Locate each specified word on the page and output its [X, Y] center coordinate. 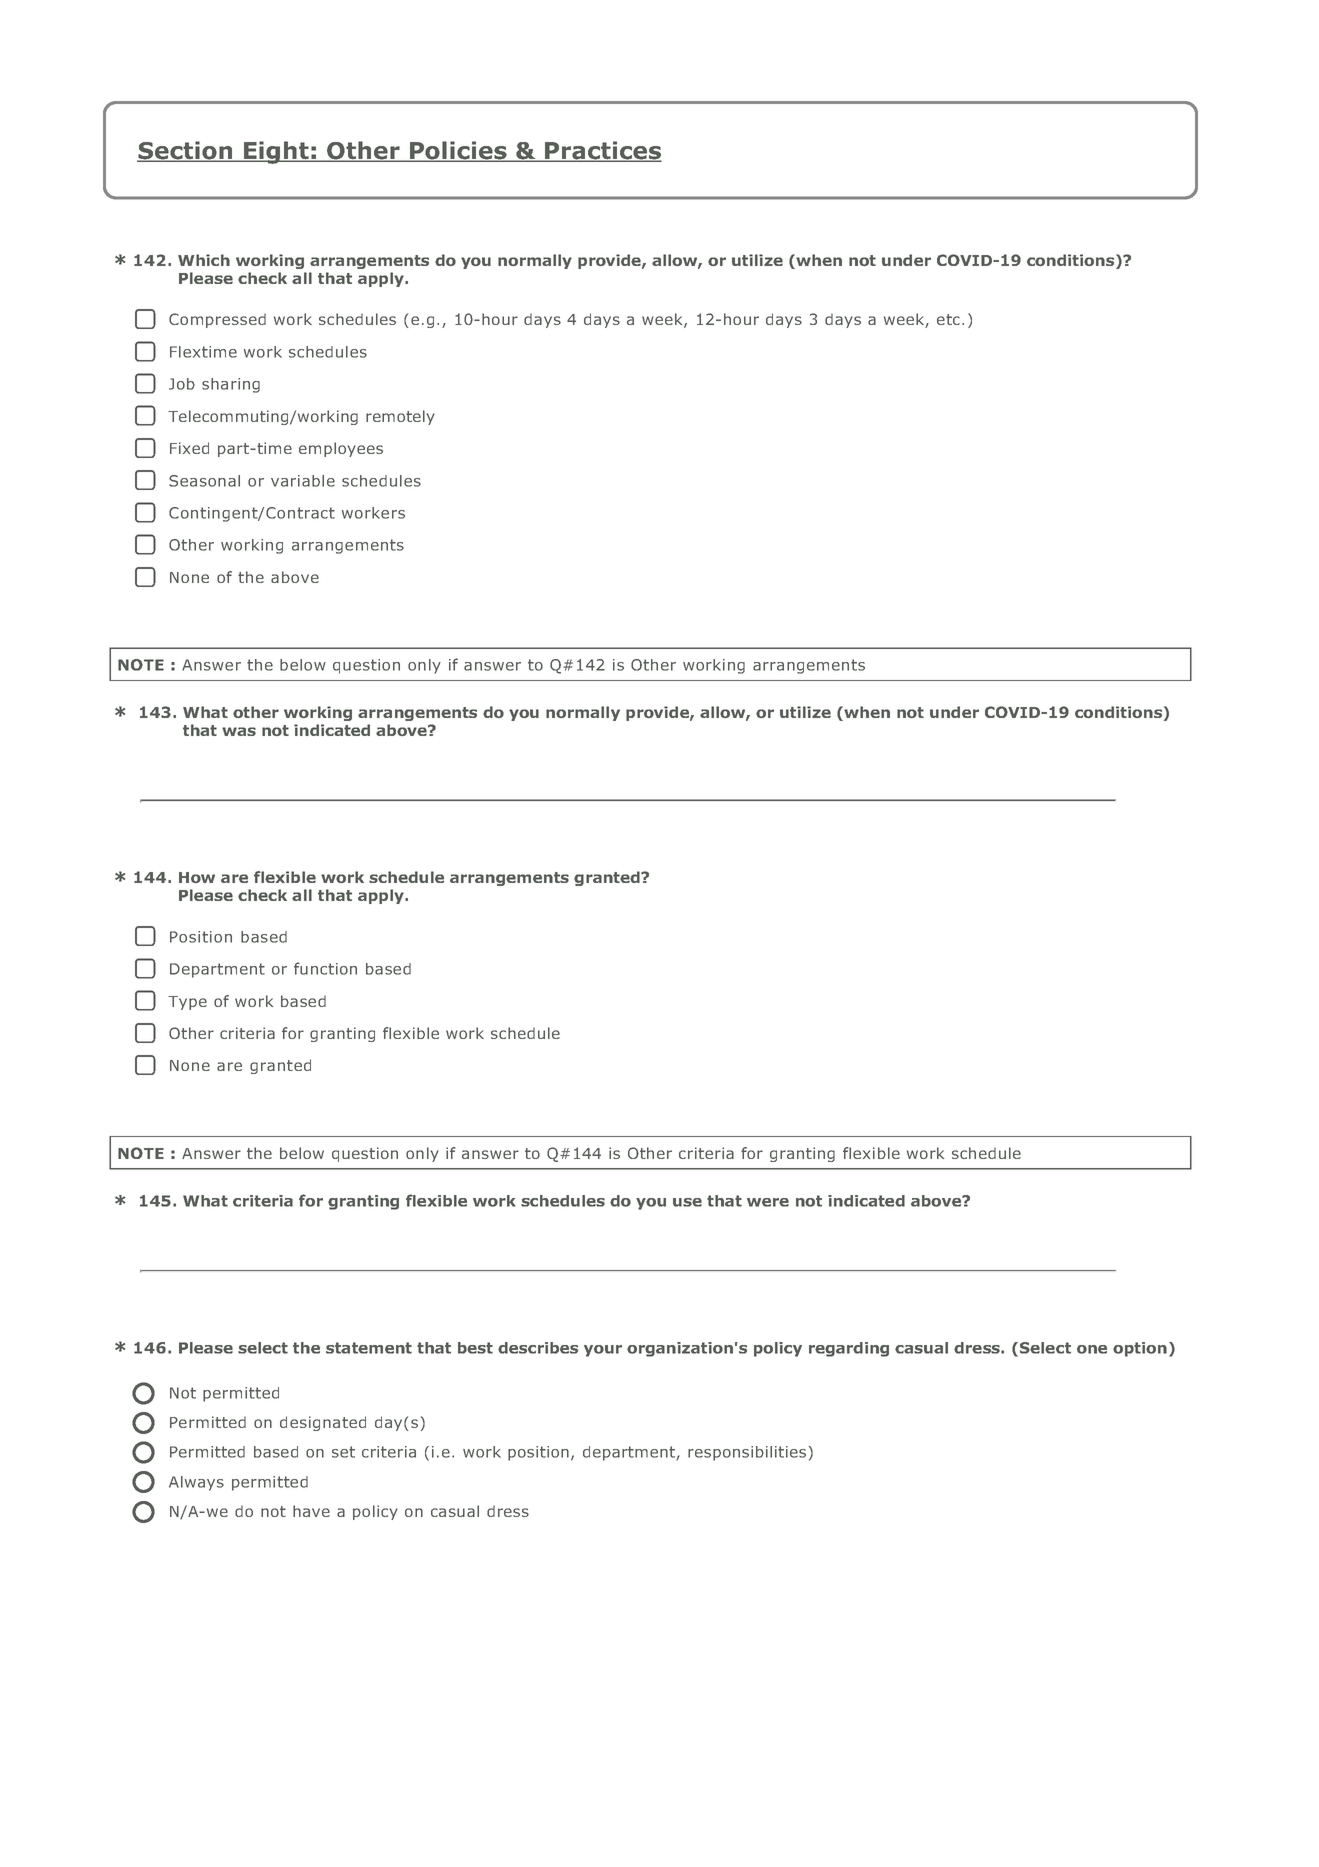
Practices [602, 151]
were [768, 1202]
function [325, 968]
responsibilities [747, 1453]
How [197, 877]
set [343, 1452]
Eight [276, 152]
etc [950, 319]
